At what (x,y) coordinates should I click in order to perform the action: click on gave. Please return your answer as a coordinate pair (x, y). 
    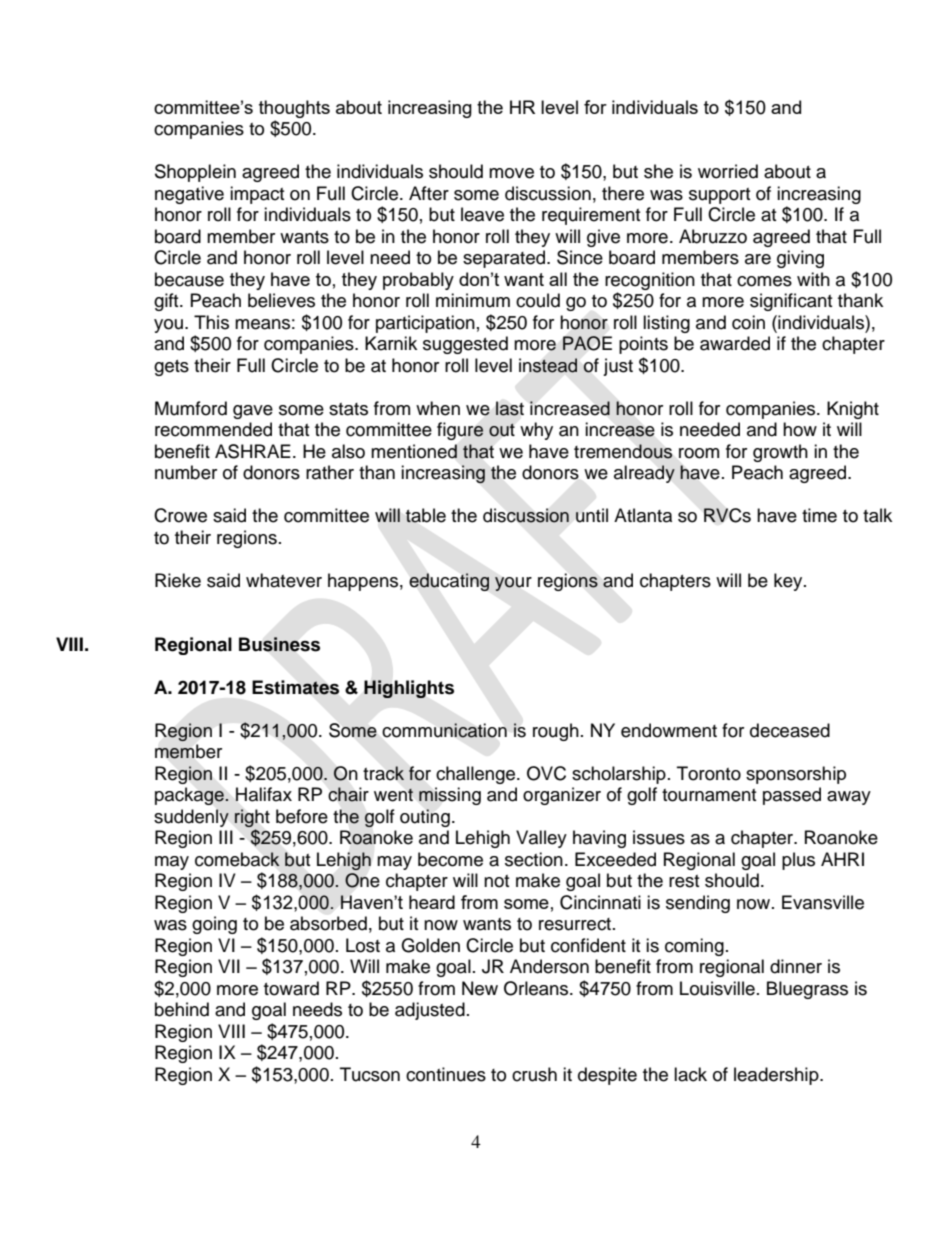
    Looking at the image, I should click on (253, 412).
